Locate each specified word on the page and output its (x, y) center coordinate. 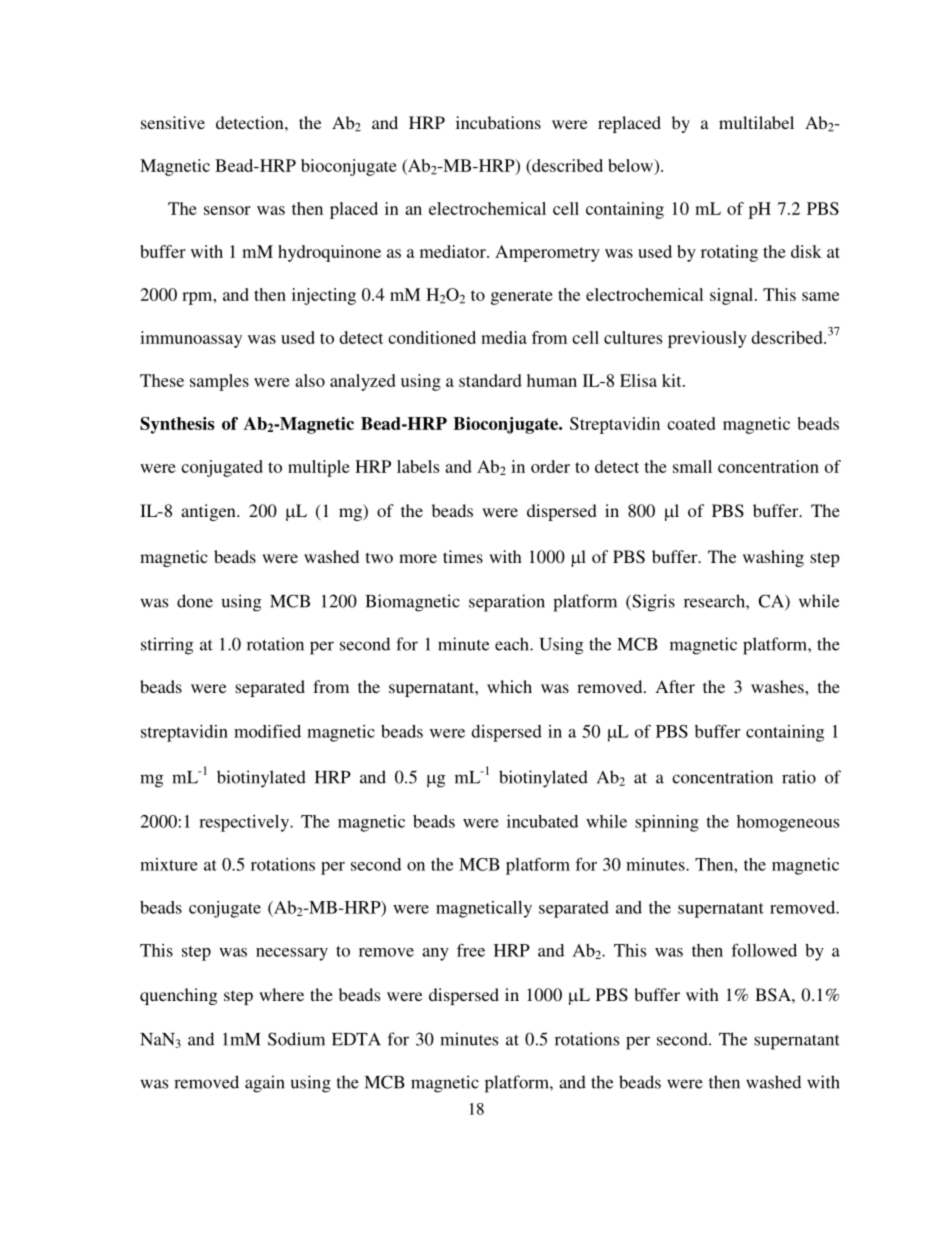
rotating (729, 253)
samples (219, 382)
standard (490, 380)
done (195, 601)
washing (773, 558)
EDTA (356, 1039)
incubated (542, 821)
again (265, 1084)
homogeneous (788, 823)
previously (707, 339)
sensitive (173, 122)
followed (764, 950)
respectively (245, 823)
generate (522, 297)
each (513, 644)
